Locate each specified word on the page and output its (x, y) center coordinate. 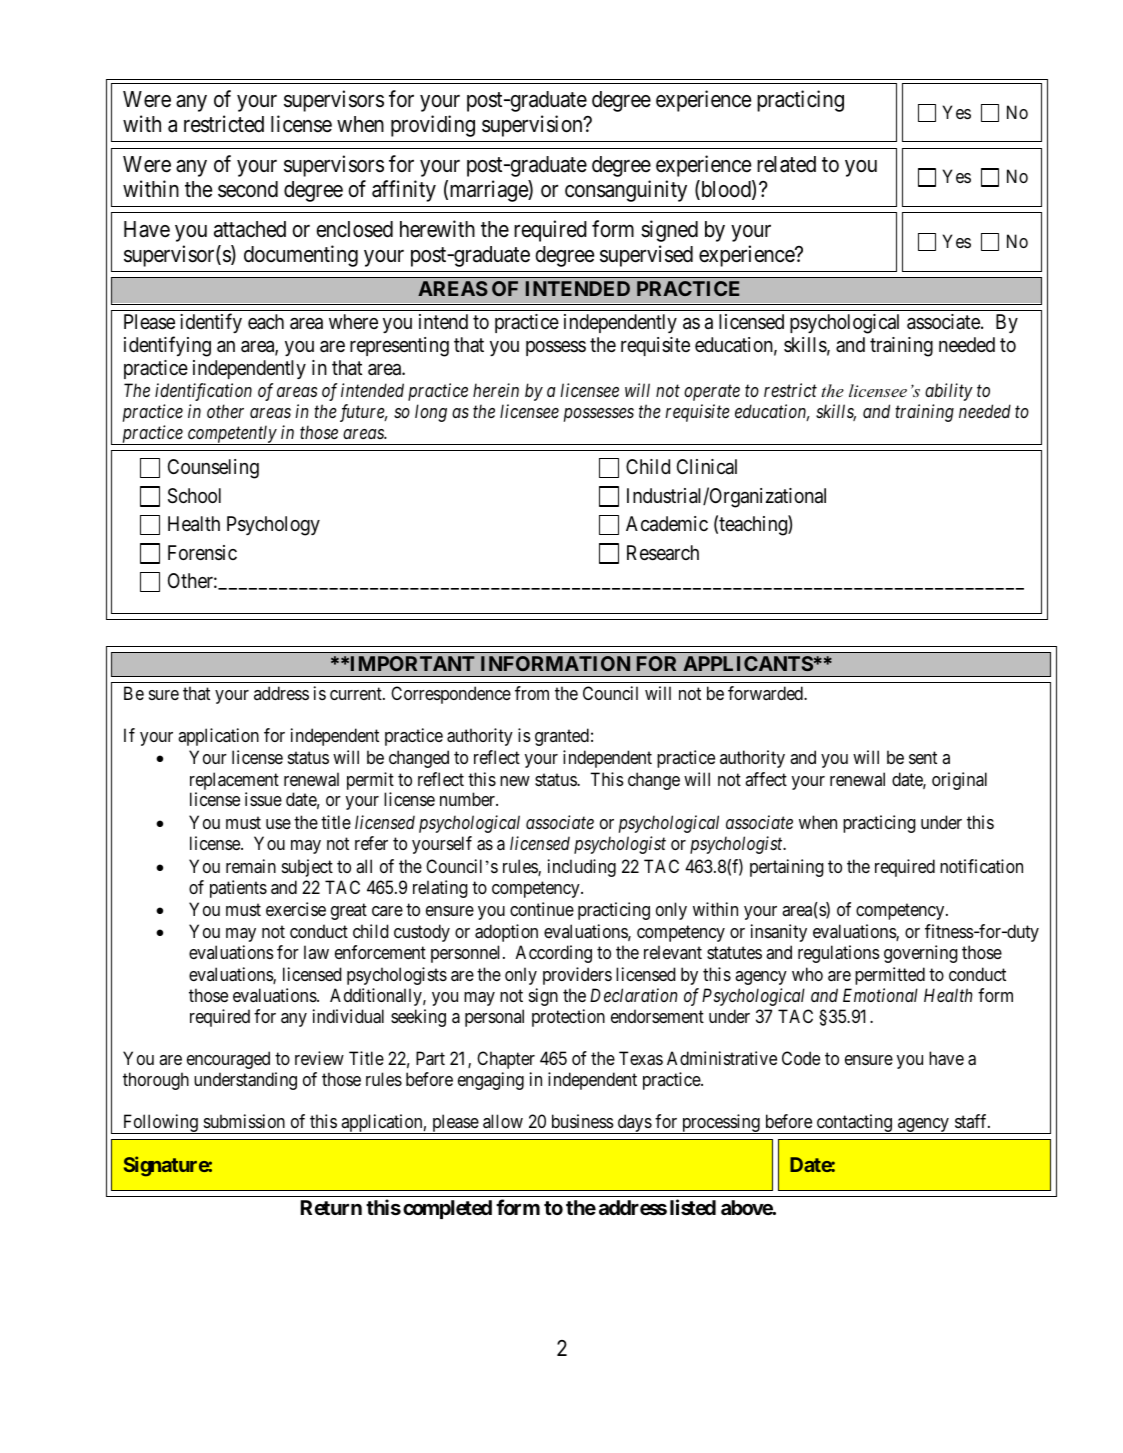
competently (232, 435)
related (786, 164)
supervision (533, 126)
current (357, 693)
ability (949, 392)
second (248, 189)
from (532, 693)
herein (496, 390)
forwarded (766, 693)
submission (244, 1121)
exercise (296, 909)
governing (921, 954)
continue (542, 909)
